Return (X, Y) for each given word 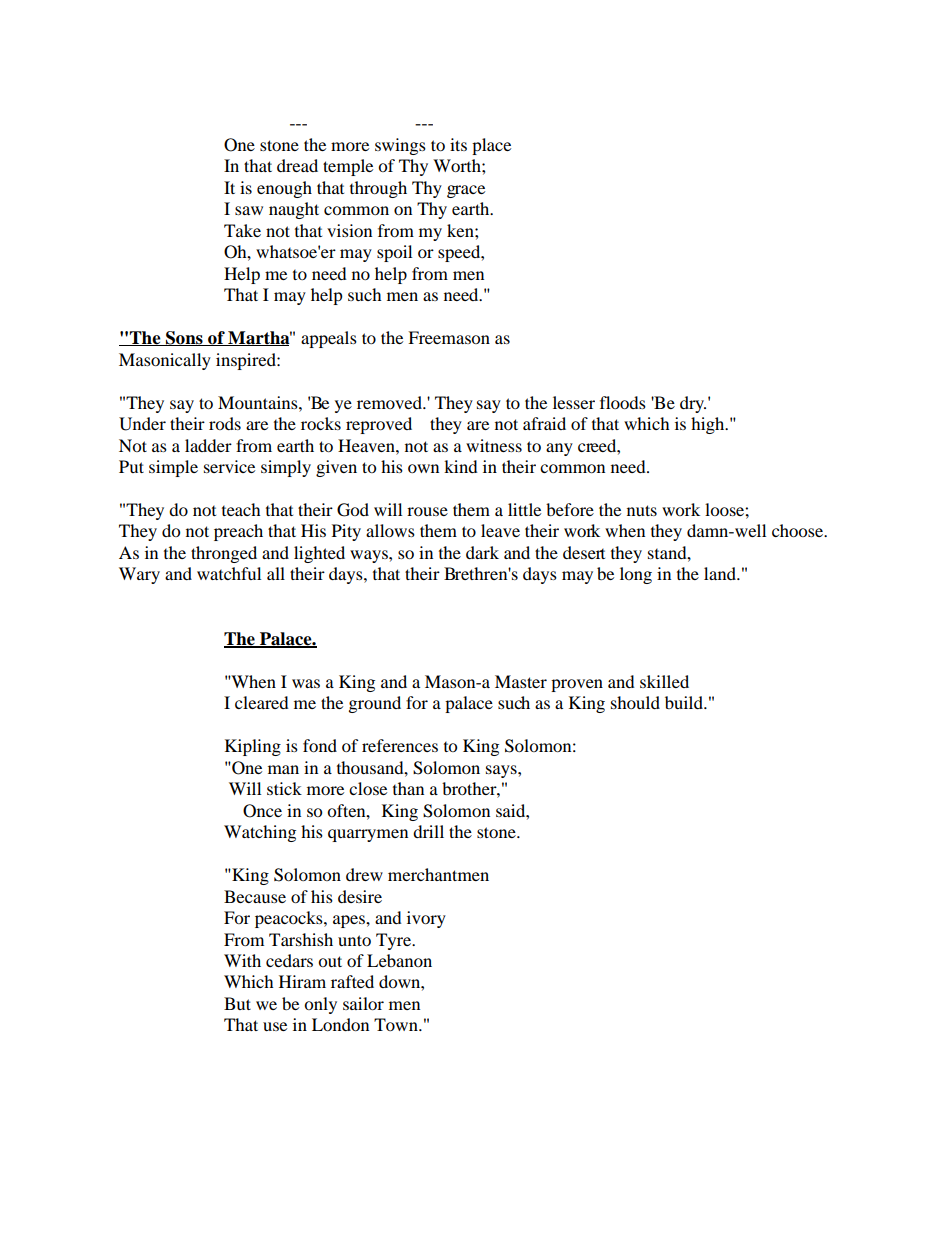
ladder (208, 445)
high (709, 425)
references (400, 745)
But (237, 1003)
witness (494, 445)
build (685, 702)
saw (249, 210)
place (491, 146)
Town (397, 1024)
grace (466, 191)
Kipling (253, 747)
